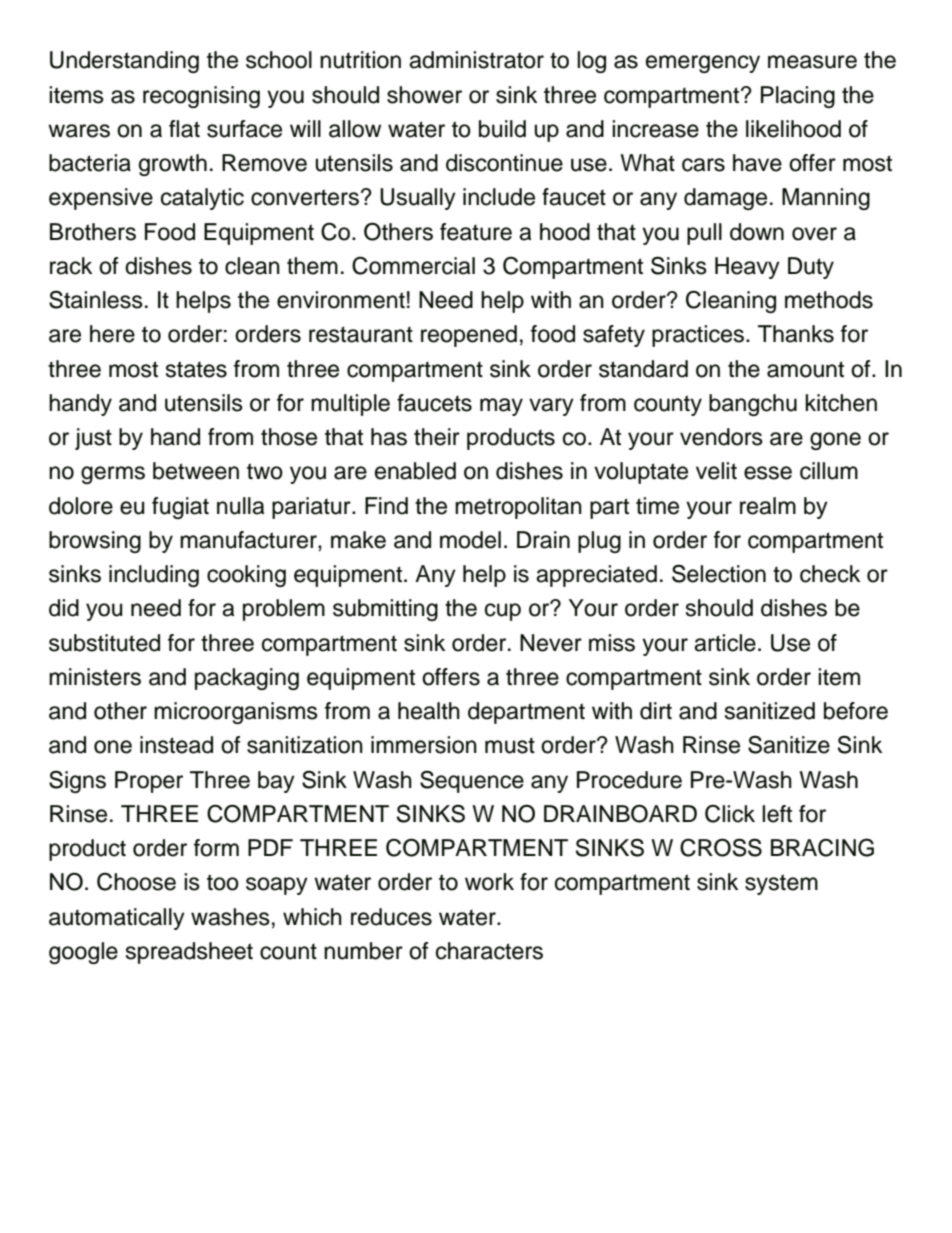 This screenshot has width=952, height=1233. What do you see at coordinates (424, 95) in the screenshot?
I see `shower` at bounding box center [424, 95].
